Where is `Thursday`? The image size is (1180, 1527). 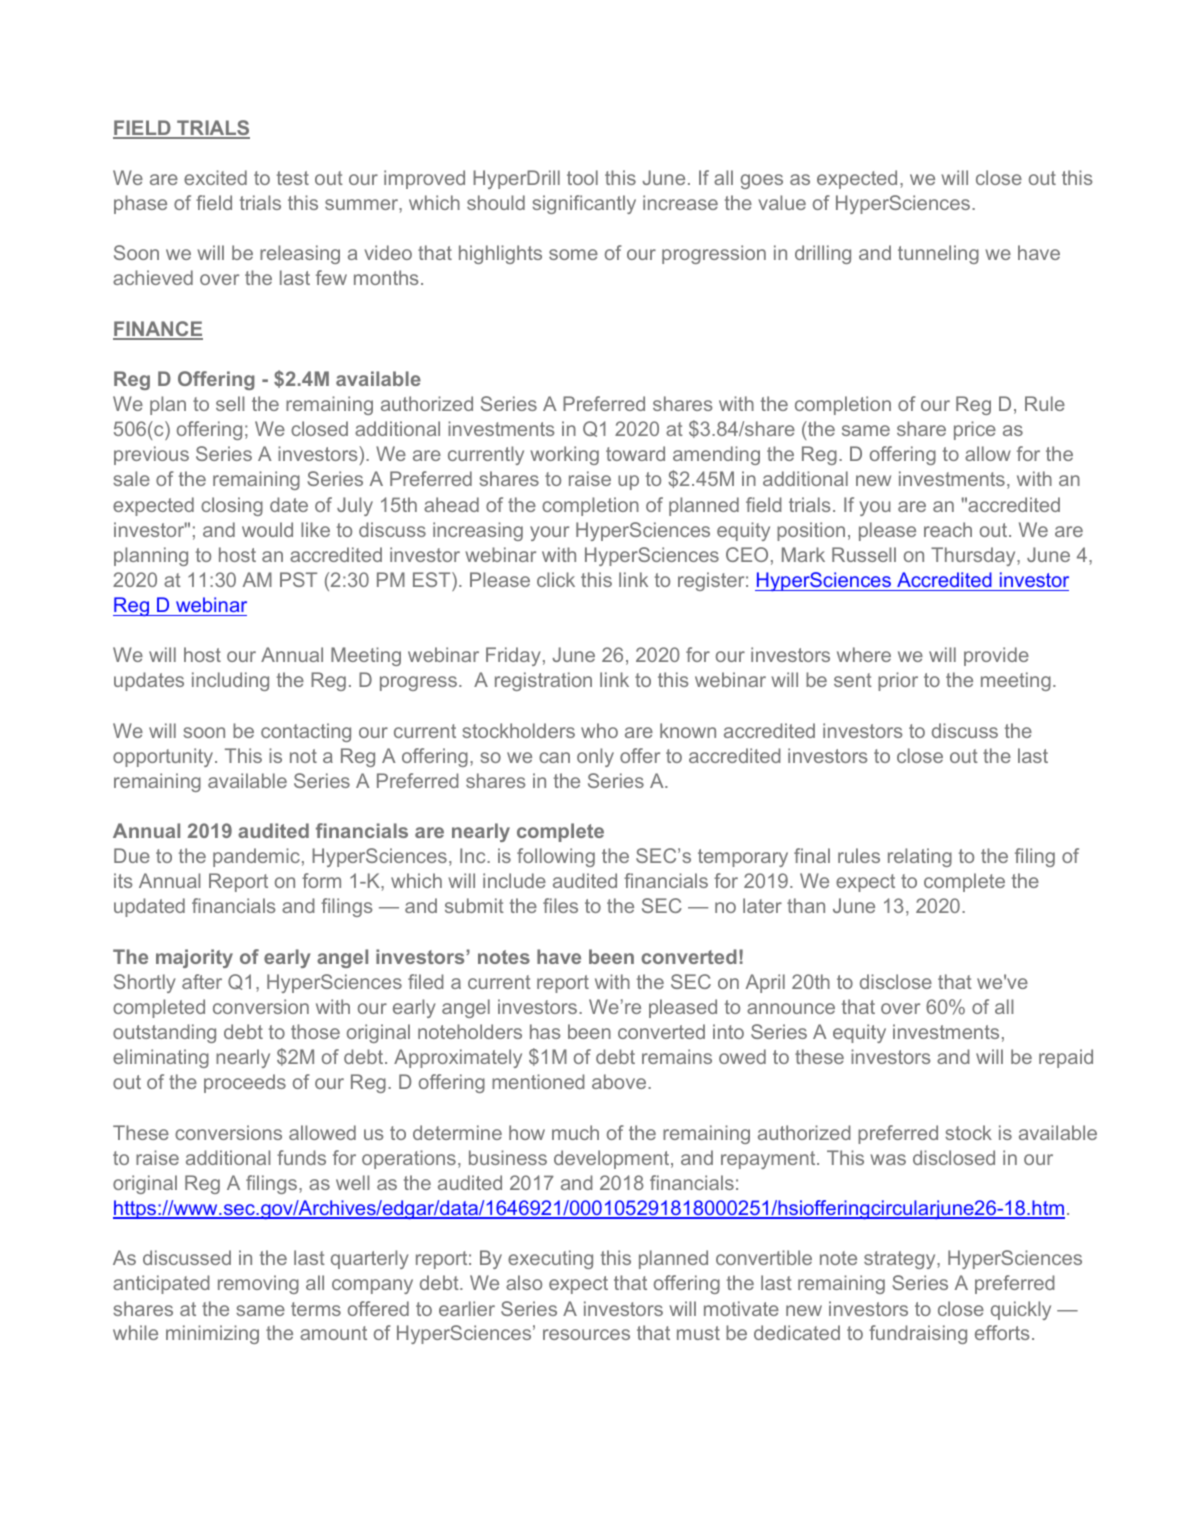 Thursday is located at coordinates (974, 556).
